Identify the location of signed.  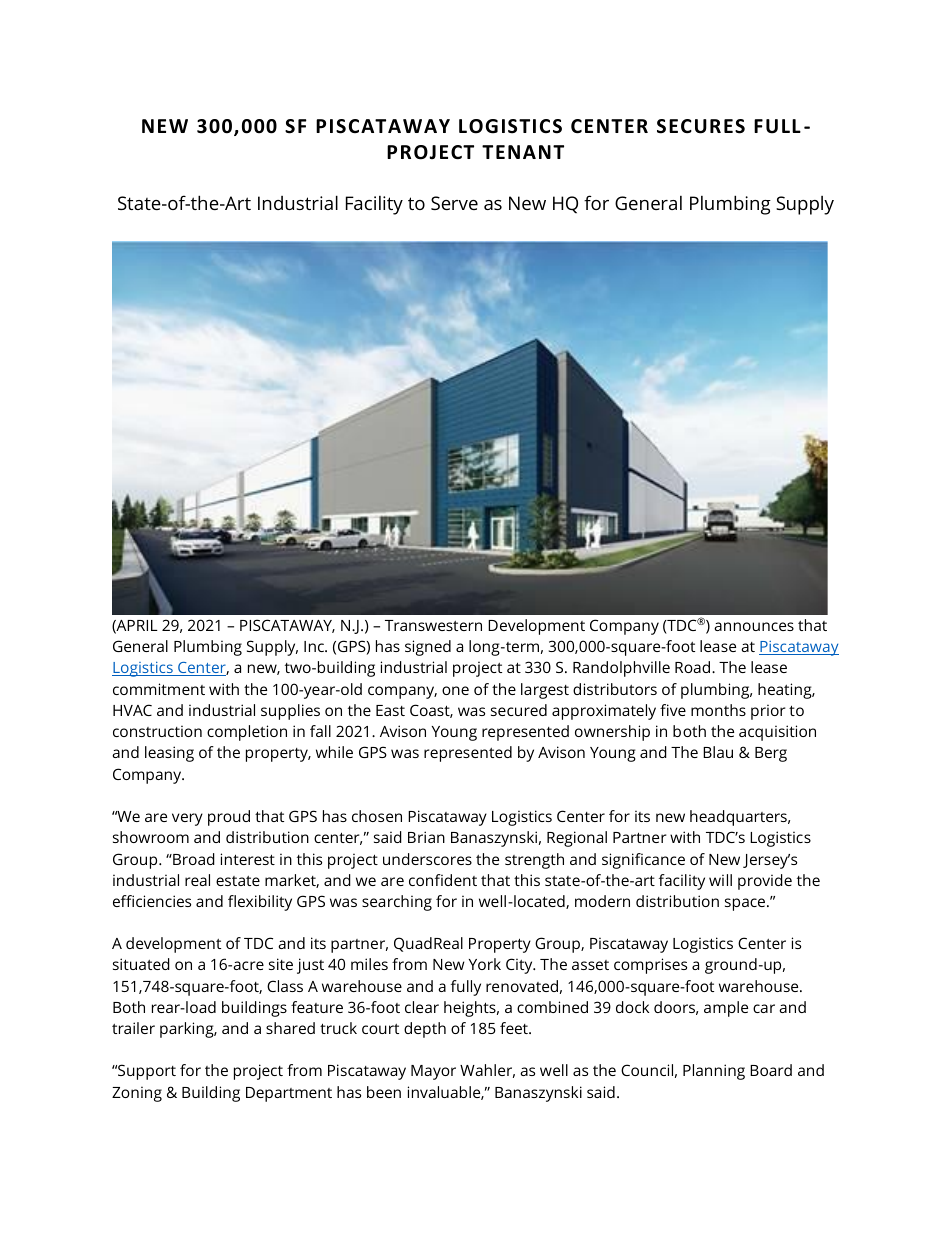
(428, 648).
